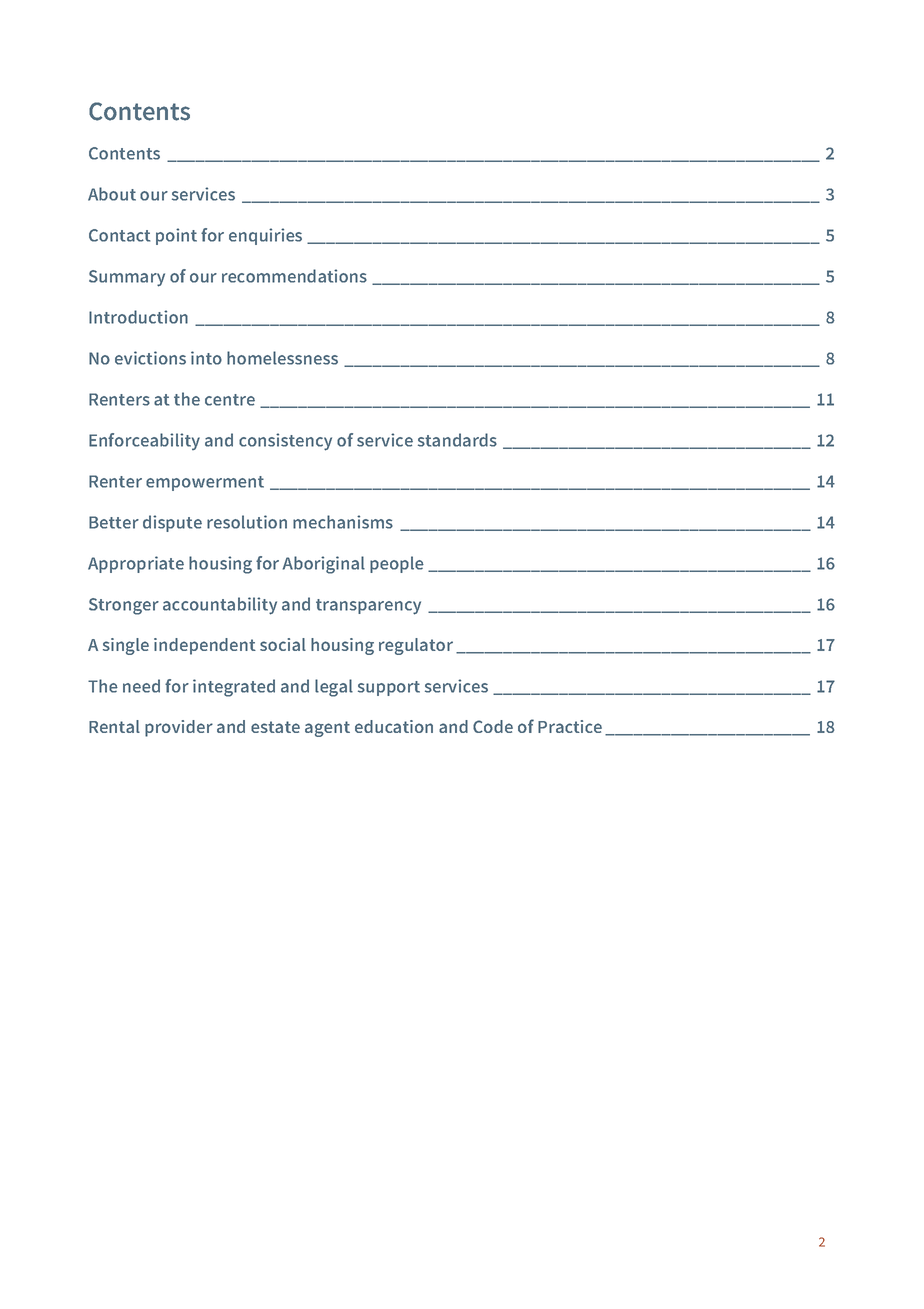 This document has width=924, height=1309. What do you see at coordinates (179, 728) in the document?
I see `provider` at bounding box center [179, 728].
